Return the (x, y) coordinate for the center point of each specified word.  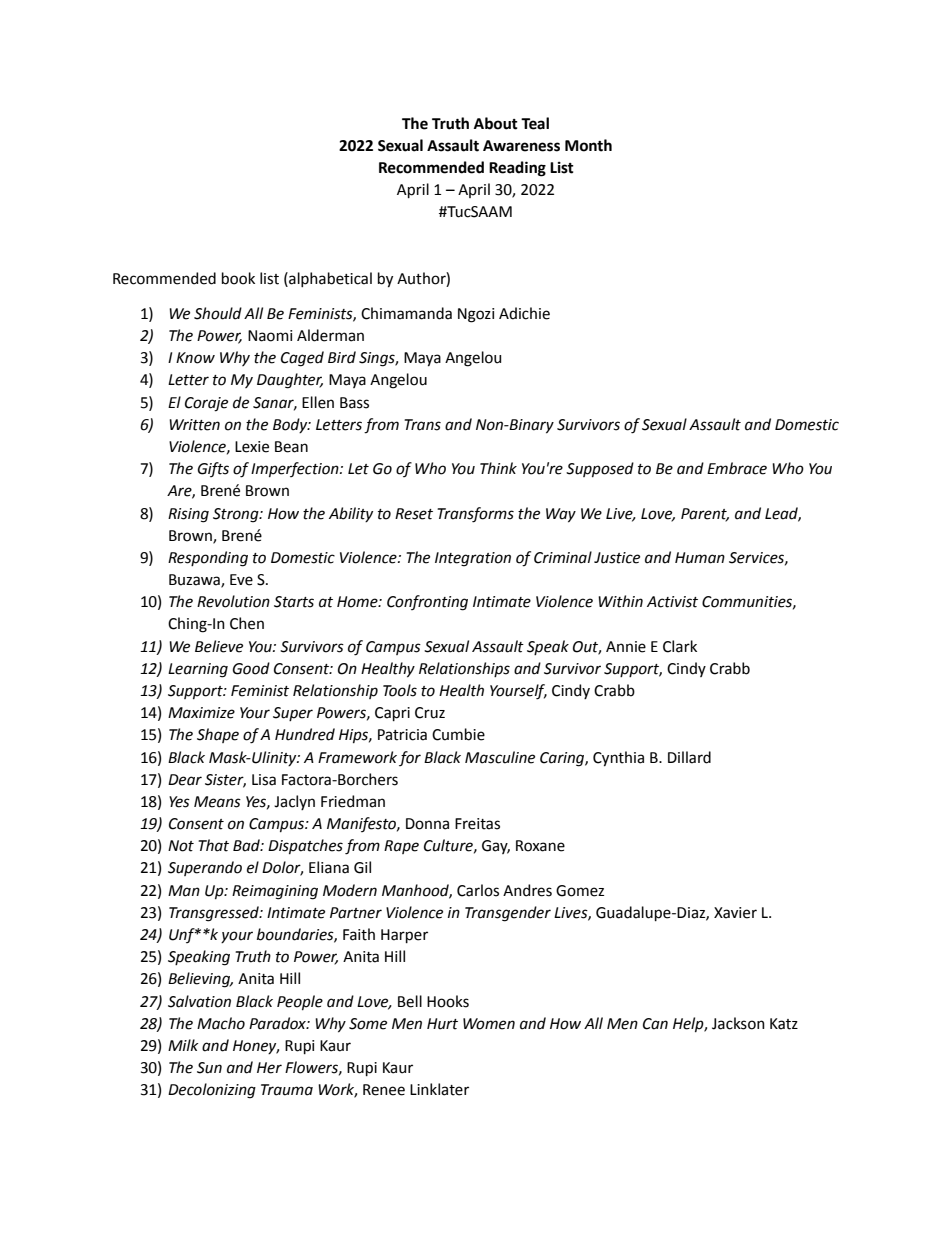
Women (489, 1024)
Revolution (233, 601)
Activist (672, 602)
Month (588, 145)
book (238, 278)
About (496, 123)
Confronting (427, 603)
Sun (209, 1068)
